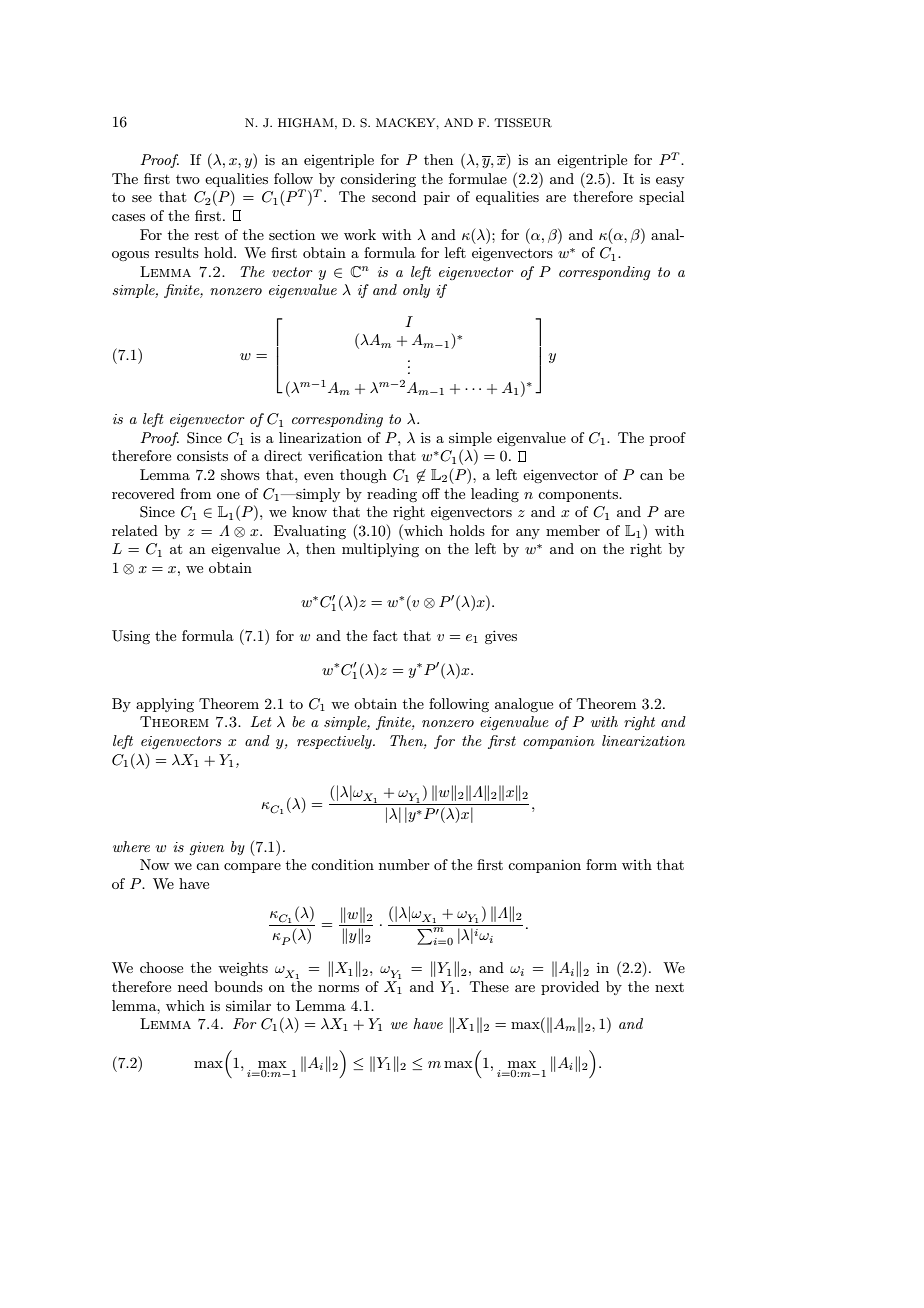  I want to click on gives, so click(501, 637).
